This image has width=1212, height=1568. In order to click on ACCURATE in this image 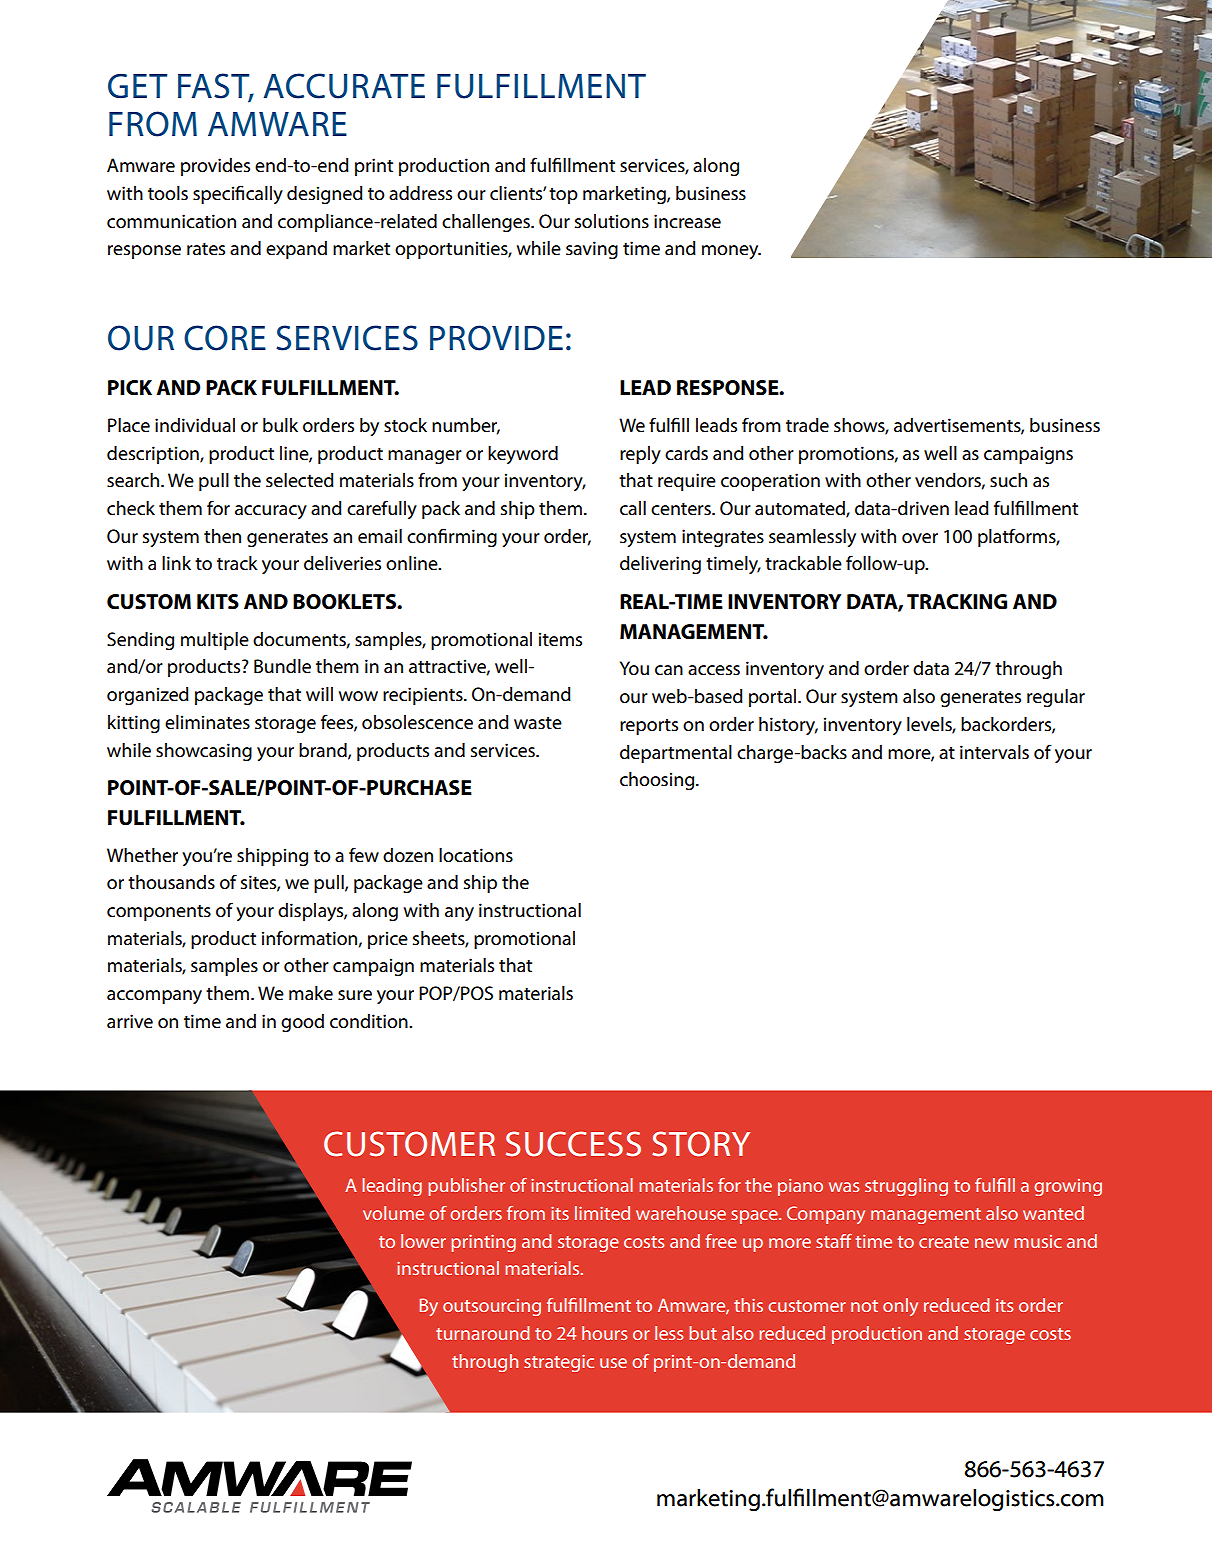, I will do `click(344, 86)`.
